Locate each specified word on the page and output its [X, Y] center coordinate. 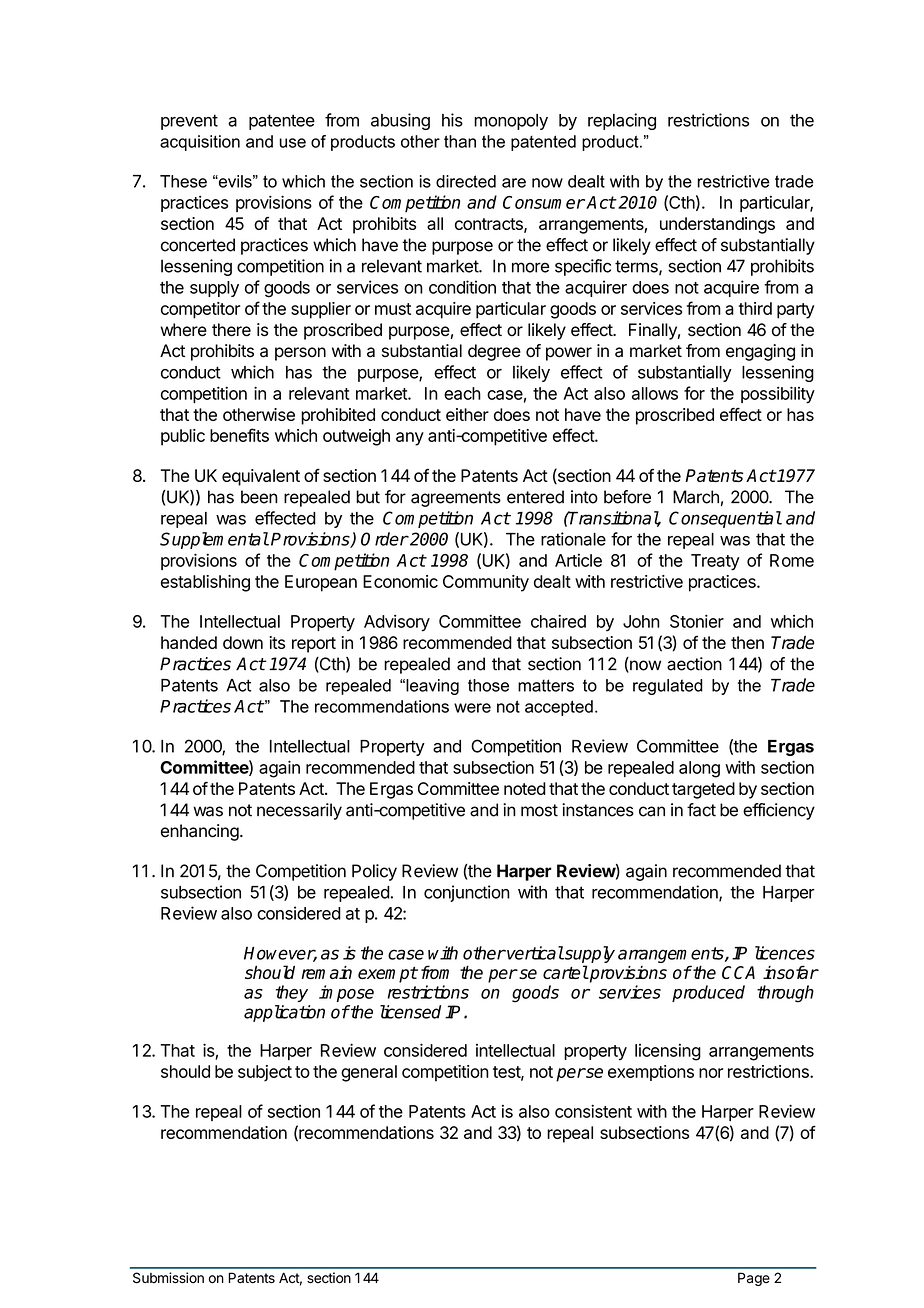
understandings [717, 225]
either [467, 414]
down [243, 642]
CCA [738, 972]
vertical [534, 953]
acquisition [200, 143]
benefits [239, 435]
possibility [778, 395]
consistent [593, 1111]
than [460, 141]
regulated [668, 687]
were [472, 708]
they [292, 993]
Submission [168, 1278]
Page [754, 1279]
